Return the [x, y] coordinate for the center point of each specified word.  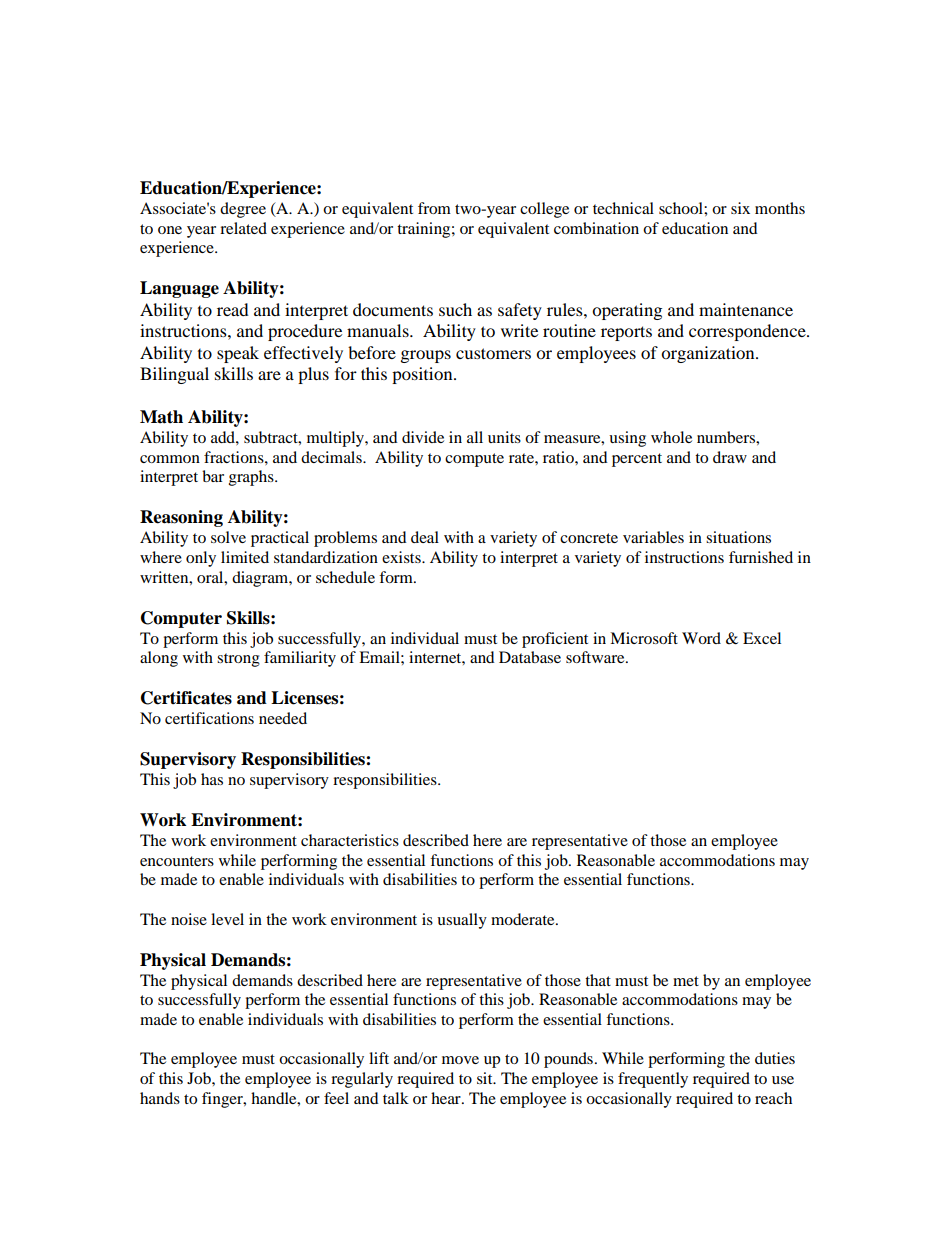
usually [462, 921]
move [460, 1060]
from [434, 208]
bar [213, 476]
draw [730, 457]
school [682, 208]
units [504, 437]
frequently [653, 1080]
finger [223, 1100]
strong [238, 660]
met [686, 981]
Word [701, 638]
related [243, 228]
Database [530, 657]
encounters [177, 861]
